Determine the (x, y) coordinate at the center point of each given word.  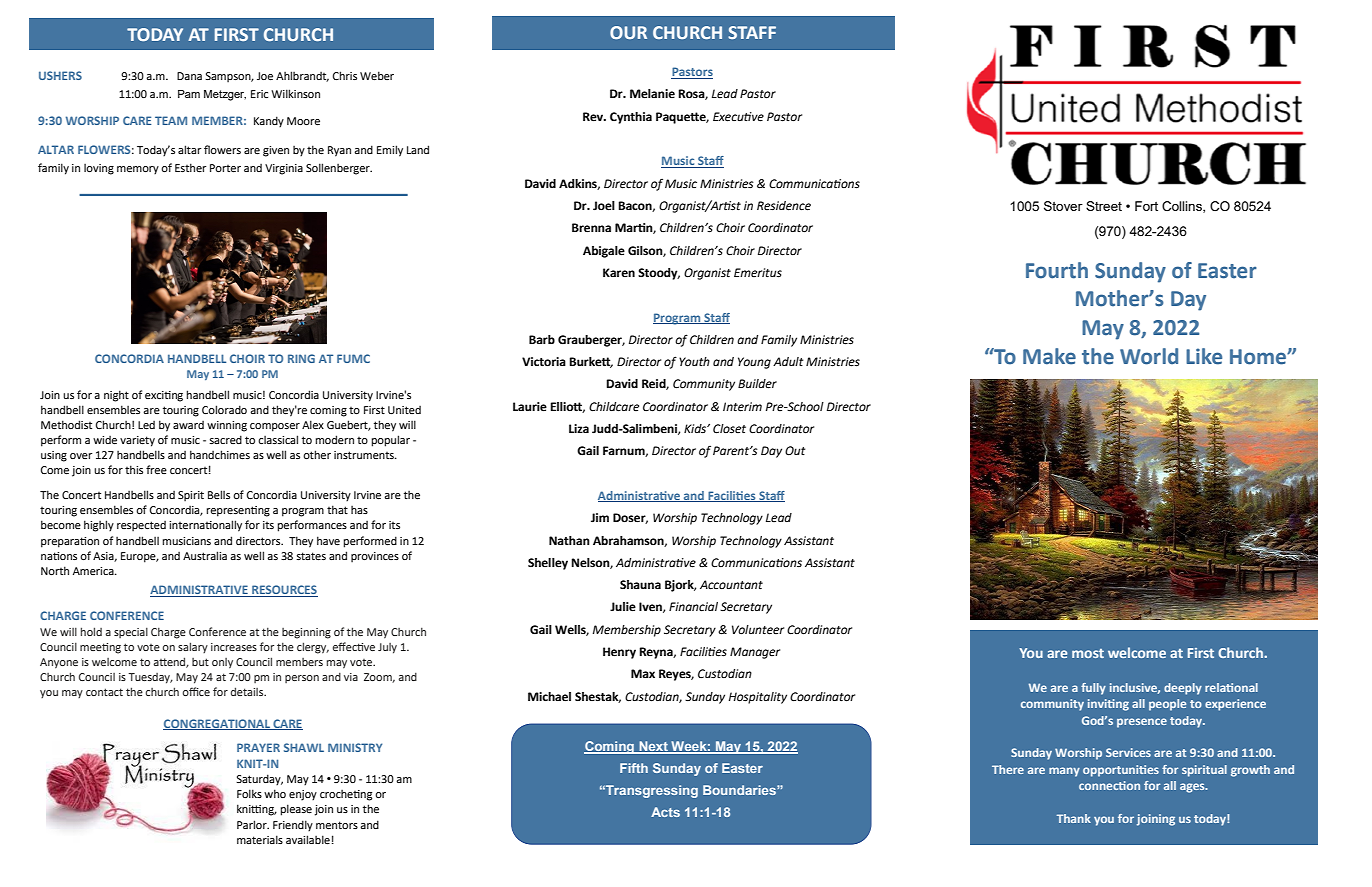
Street (1104, 206)
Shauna (640, 584)
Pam (189, 94)
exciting (164, 396)
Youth (694, 362)
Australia (205, 555)
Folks (249, 793)
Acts (665, 812)
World (1149, 356)
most (1088, 653)
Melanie (652, 94)
